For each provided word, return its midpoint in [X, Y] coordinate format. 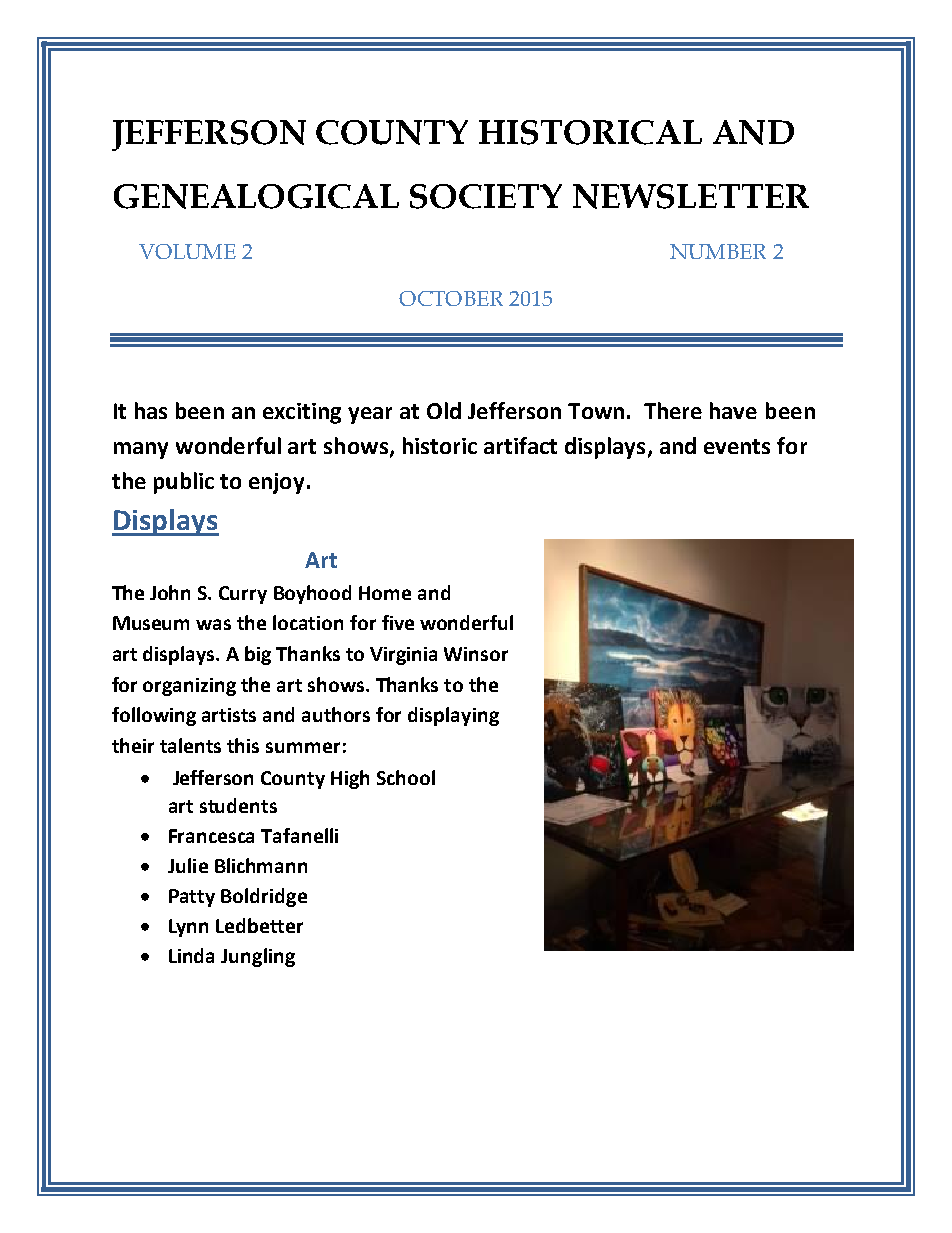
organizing [189, 687]
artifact [520, 445]
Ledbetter [259, 925]
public [184, 483]
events [737, 446]
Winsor [476, 654]
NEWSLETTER [691, 196]
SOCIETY [486, 196]
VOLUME [187, 251]
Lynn [188, 928]
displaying [453, 716]
